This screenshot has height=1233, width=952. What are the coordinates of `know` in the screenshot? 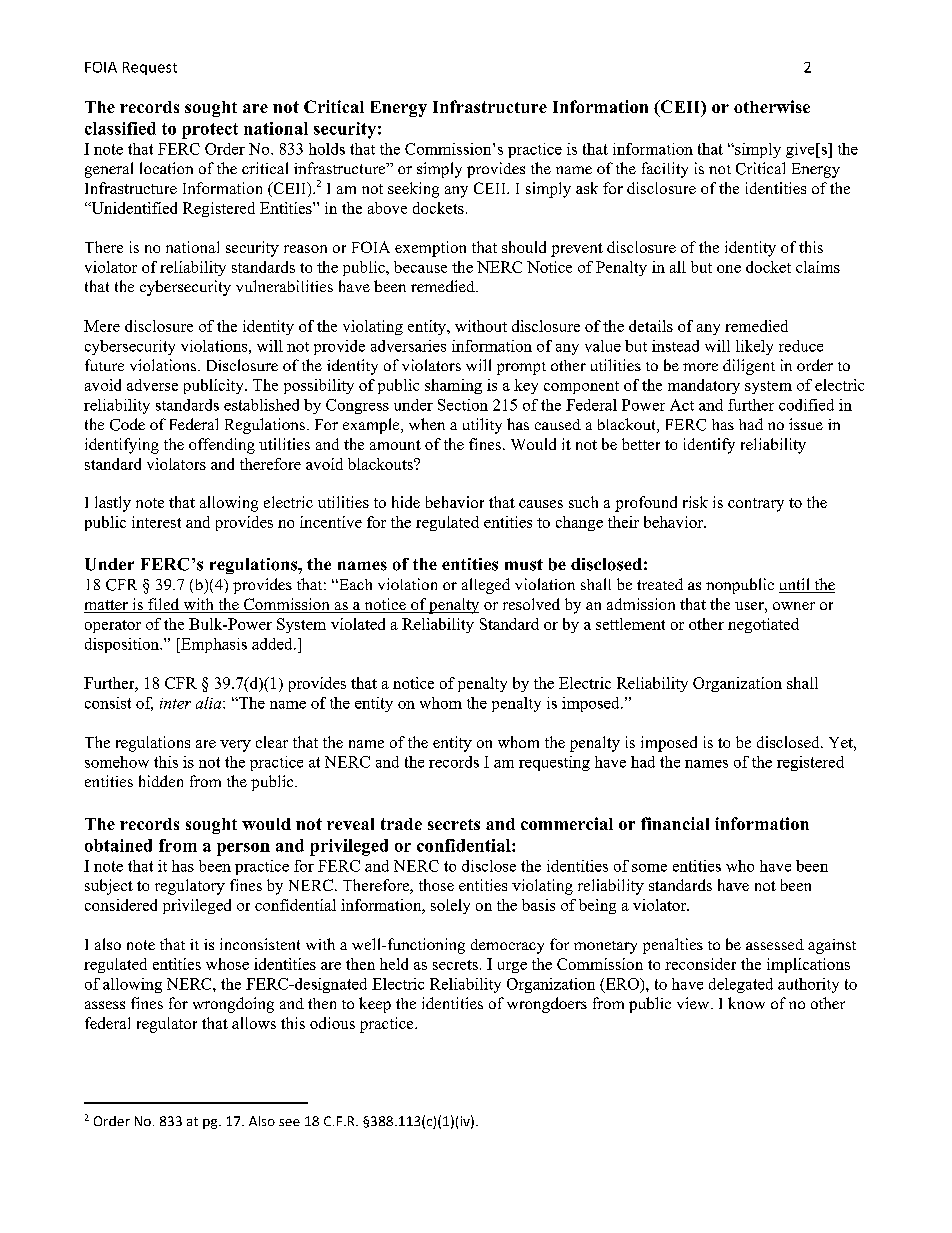 It's located at (746, 1003).
